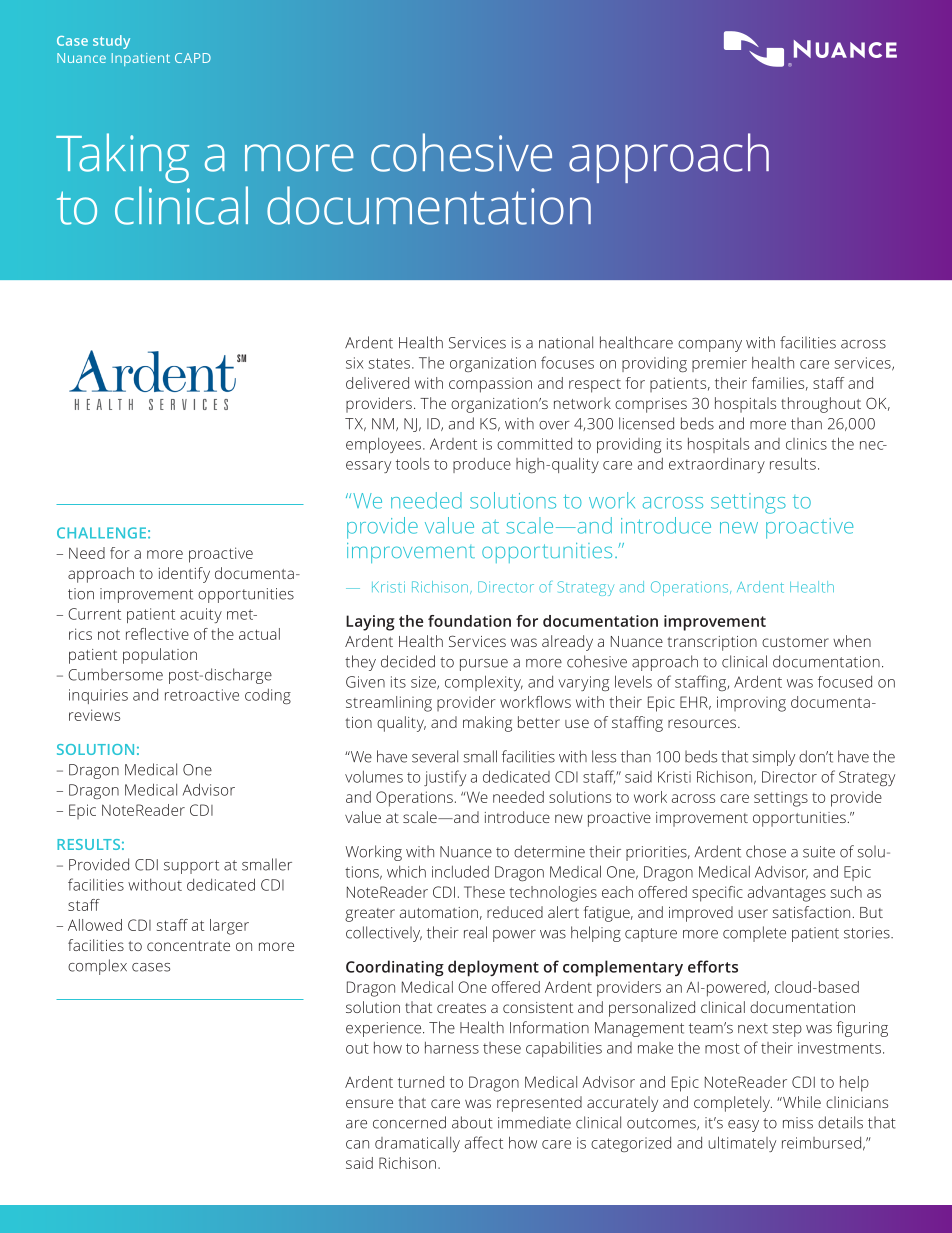 The width and height of the page is (952, 1233). What do you see at coordinates (806, 444) in the page?
I see `clinics` at bounding box center [806, 444].
